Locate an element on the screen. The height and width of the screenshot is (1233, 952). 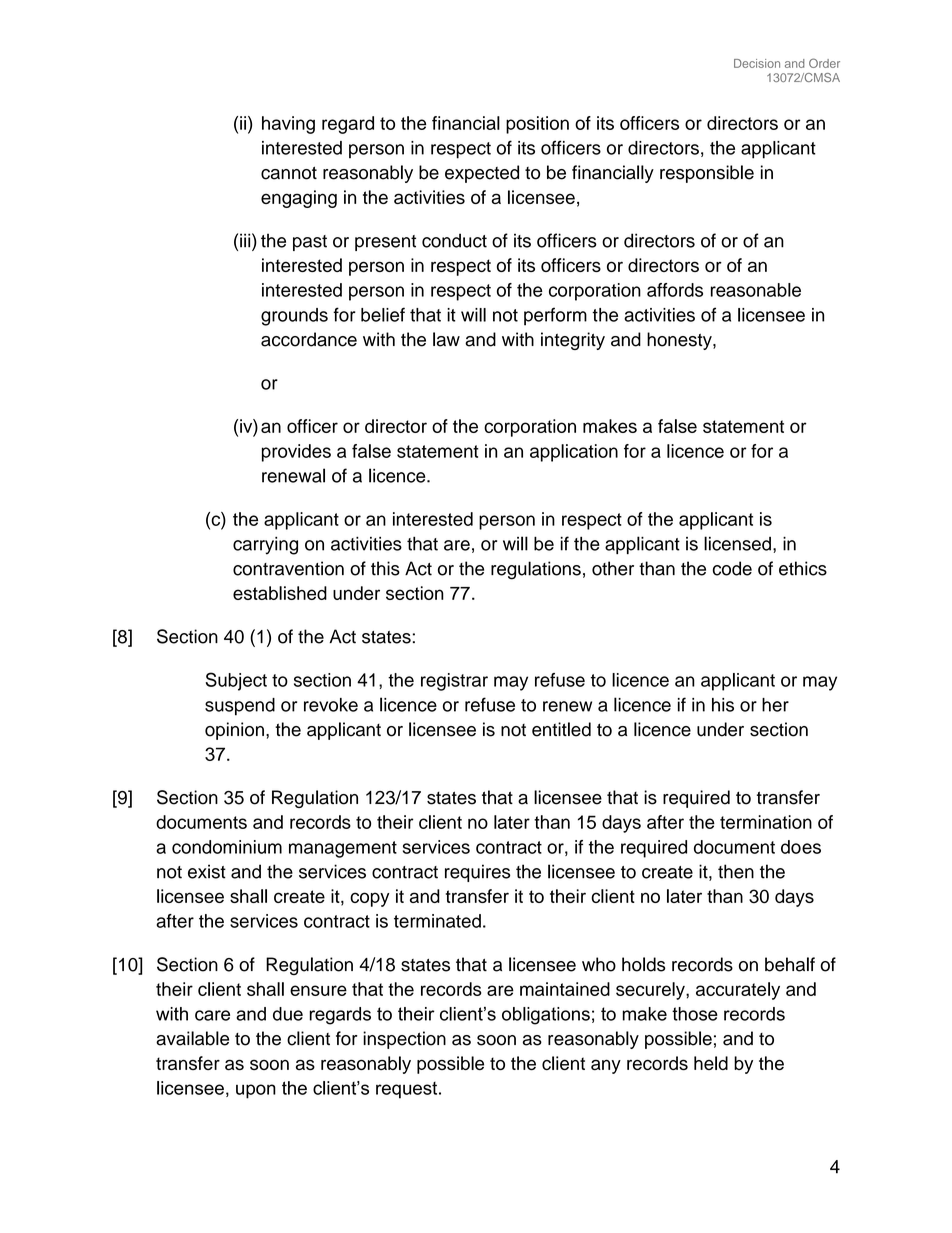
position is located at coordinates (537, 125).
